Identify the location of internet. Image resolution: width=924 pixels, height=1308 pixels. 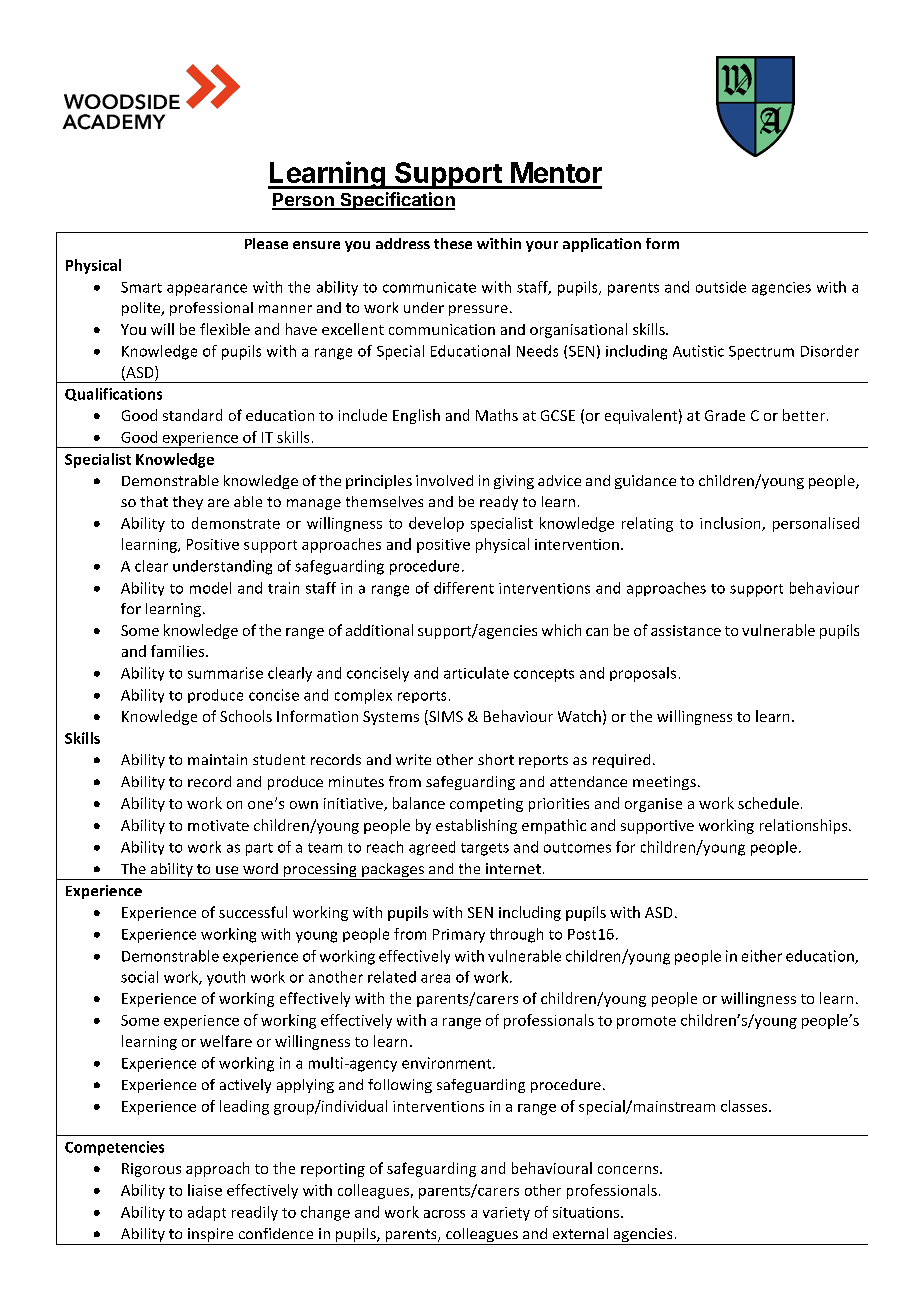
(513, 868).
